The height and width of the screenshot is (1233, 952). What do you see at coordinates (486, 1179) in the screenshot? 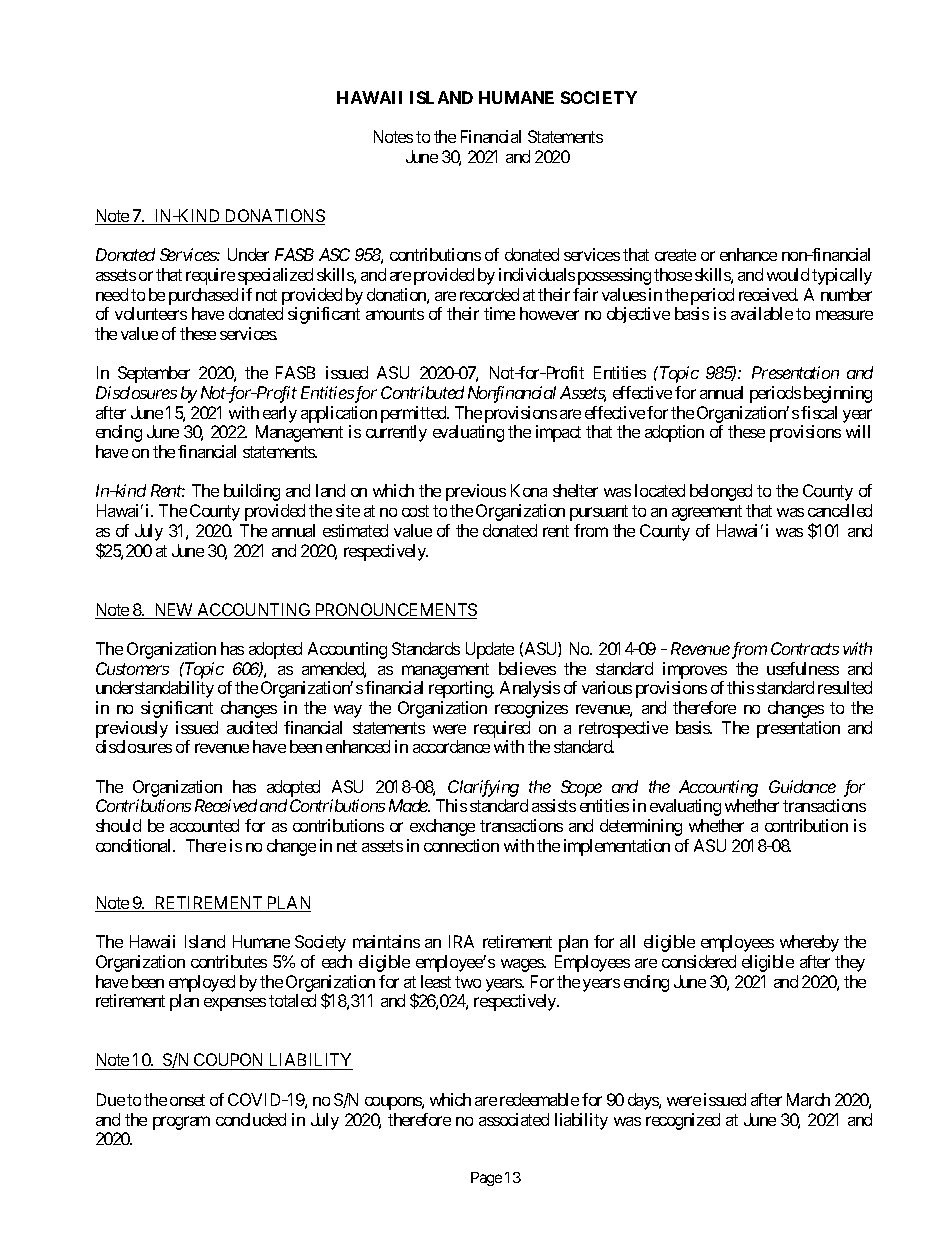
I see `Page` at bounding box center [486, 1179].
